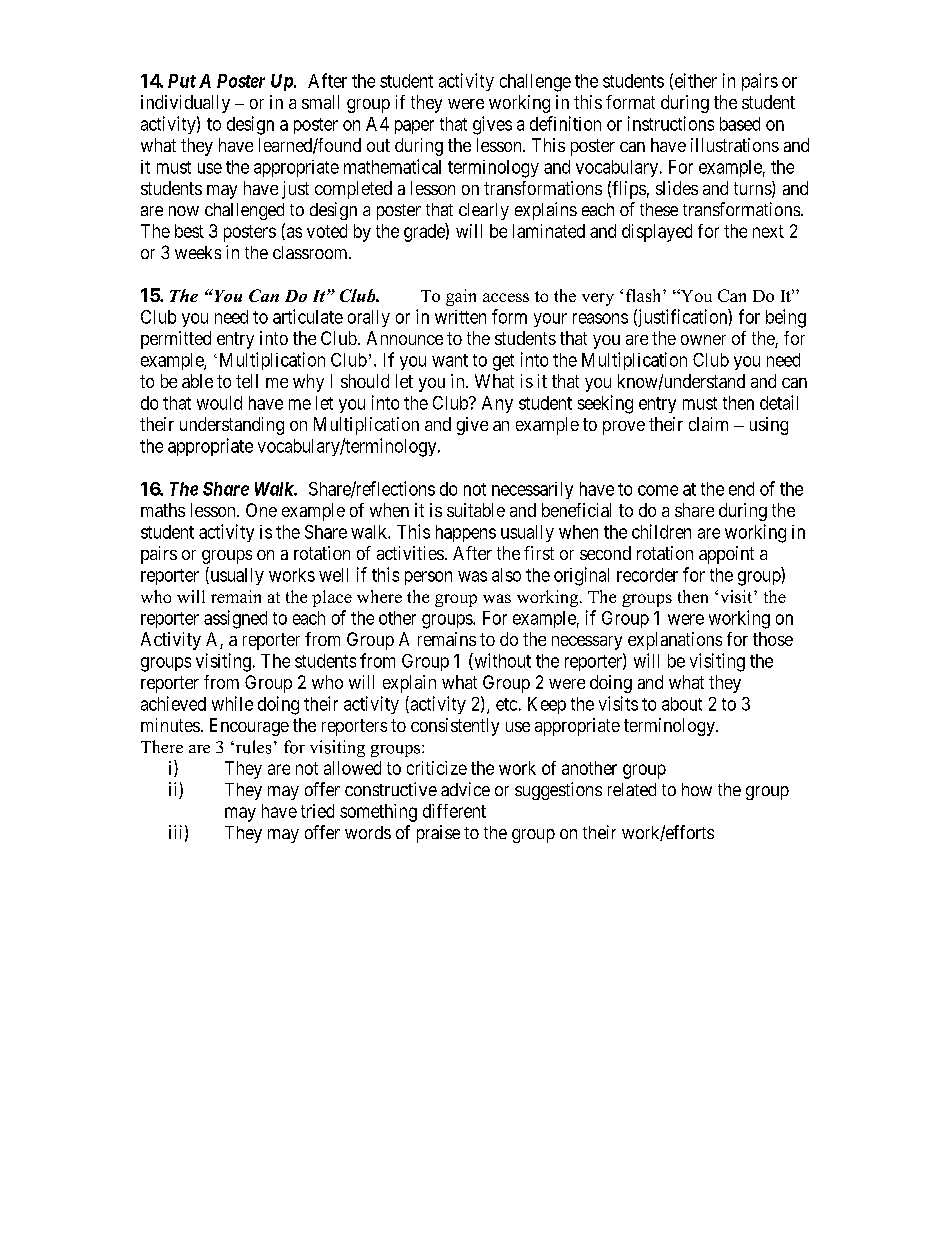 The width and height of the document is (952, 1233). Describe the element at coordinates (708, 424) in the document. I see `claim` at that location.
